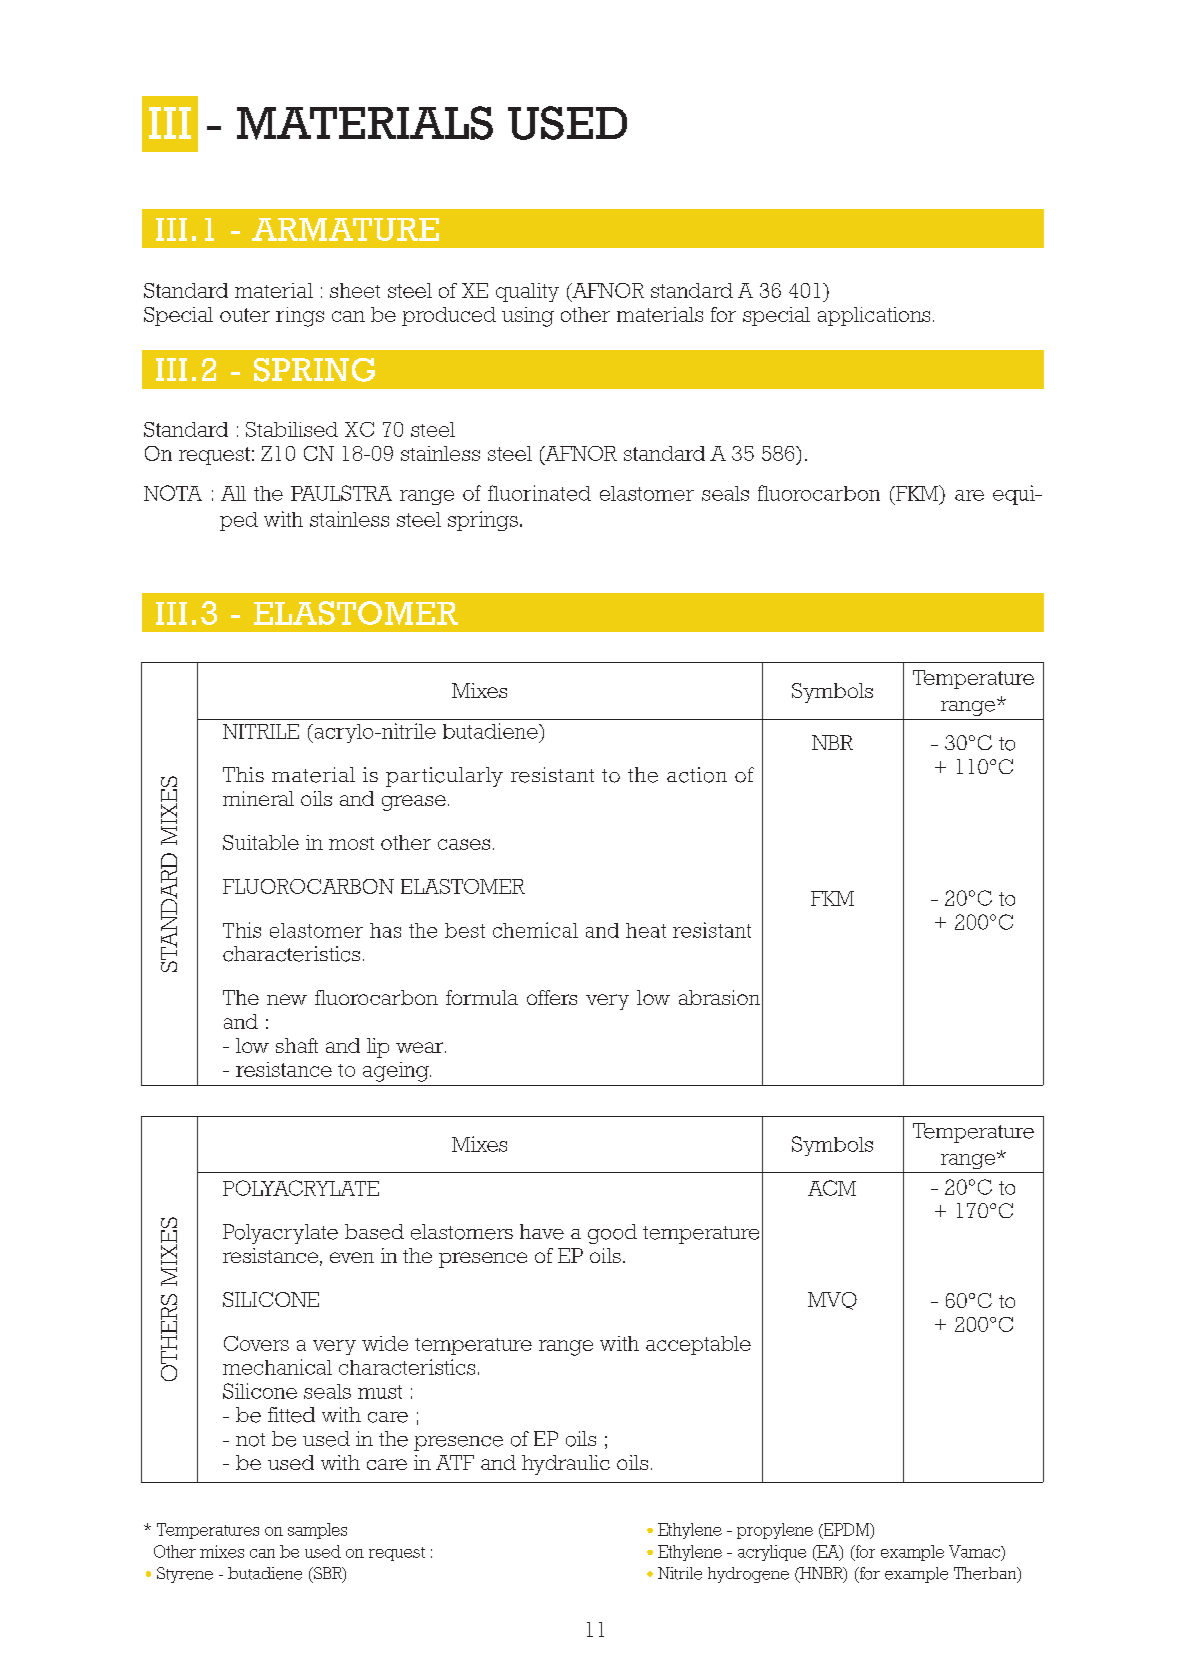 This page has height=1676, width=1184. What do you see at coordinates (256, 1343) in the page?
I see `Covers` at bounding box center [256, 1343].
